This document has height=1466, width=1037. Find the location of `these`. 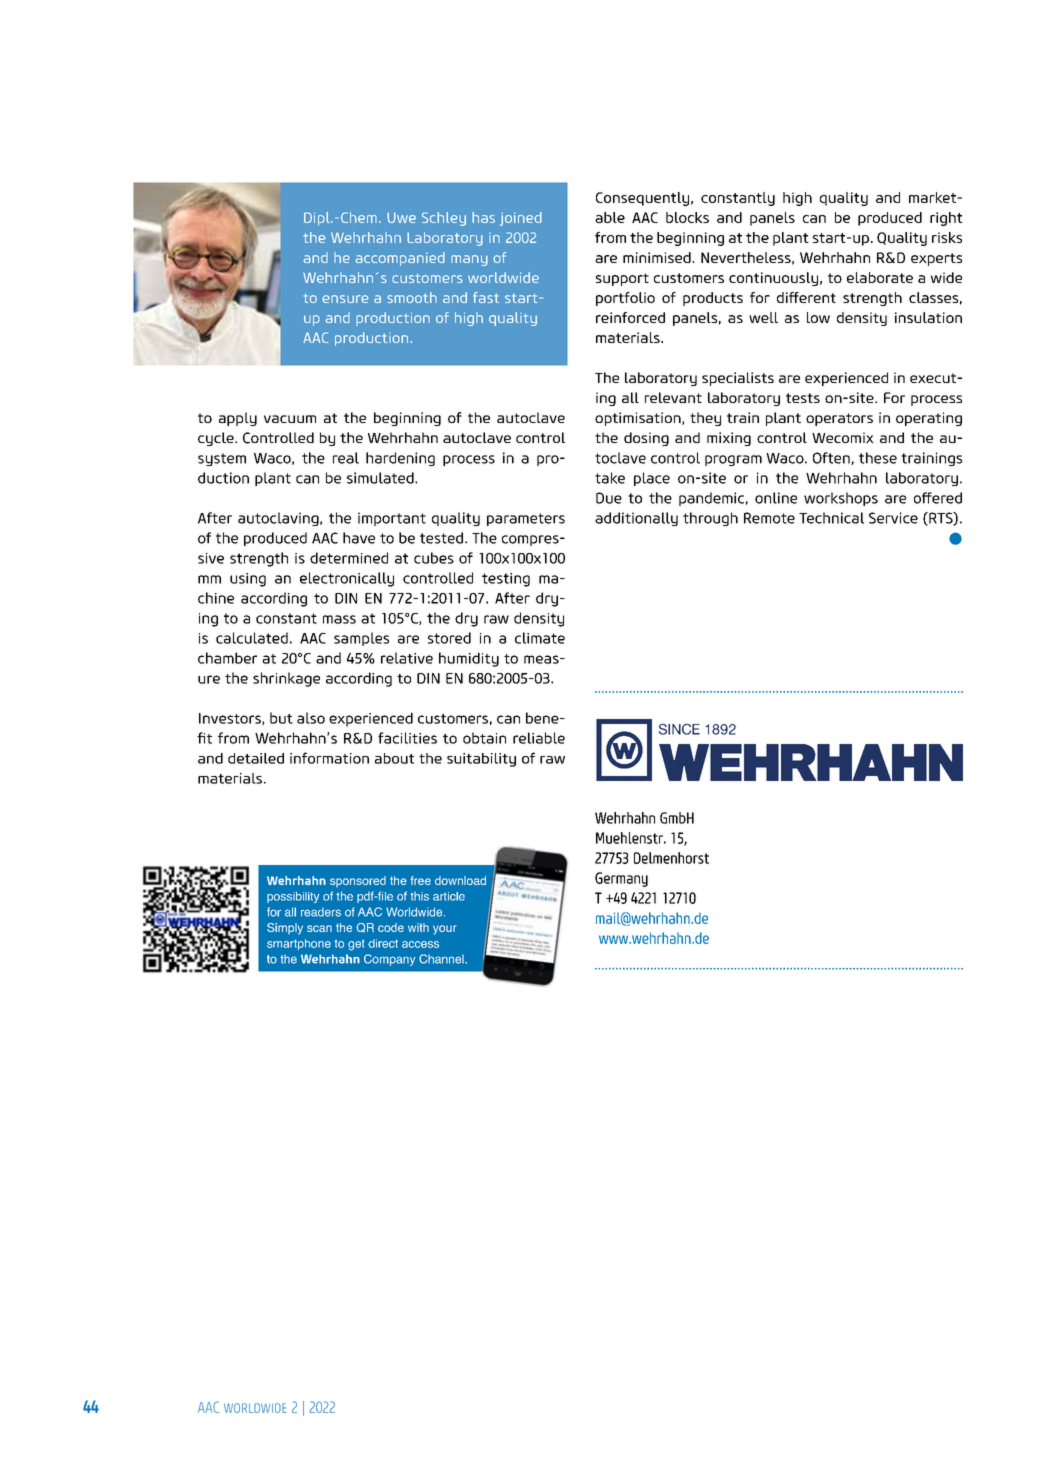

these is located at coordinates (878, 458).
